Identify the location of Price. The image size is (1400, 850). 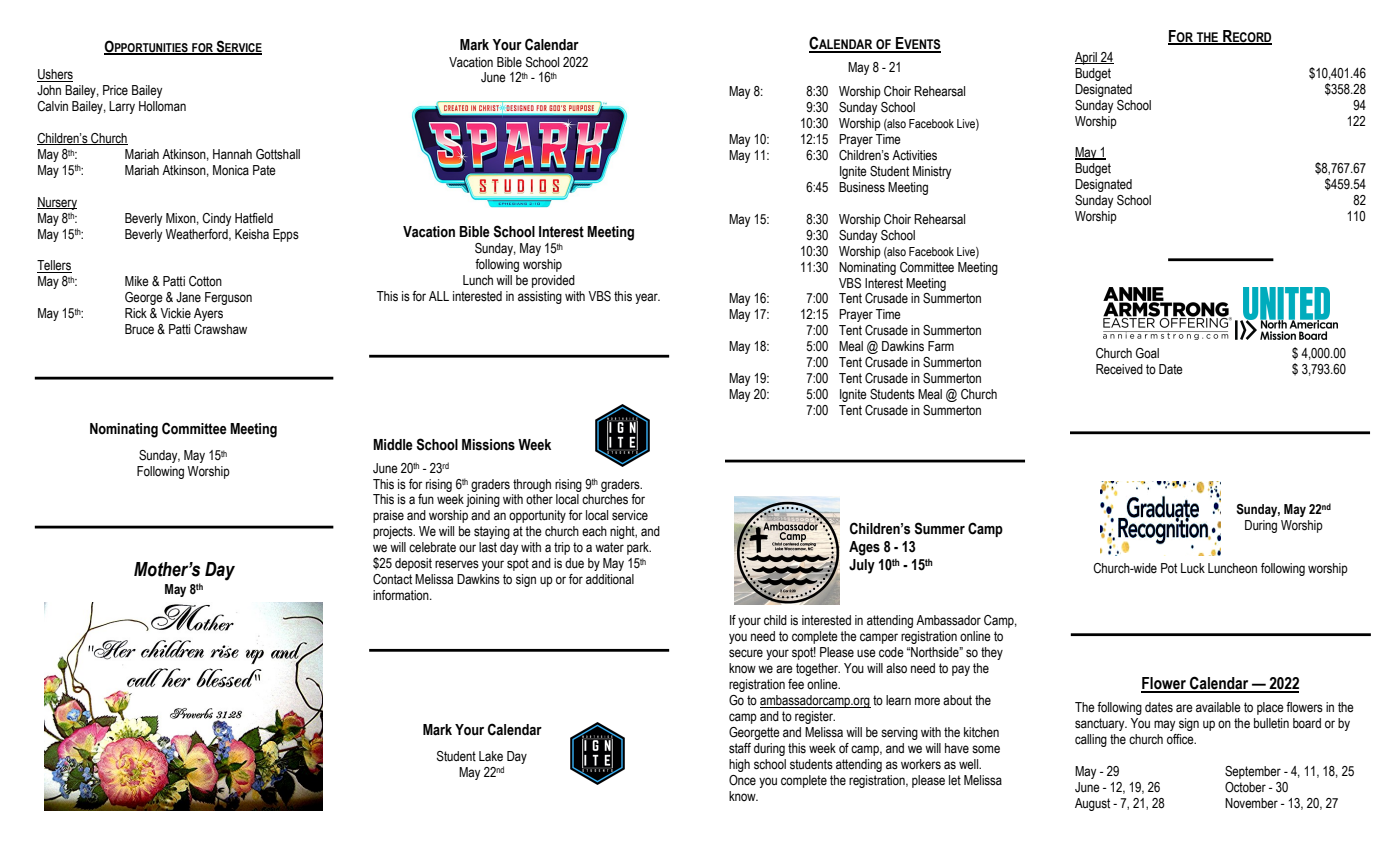
(115, 90).
